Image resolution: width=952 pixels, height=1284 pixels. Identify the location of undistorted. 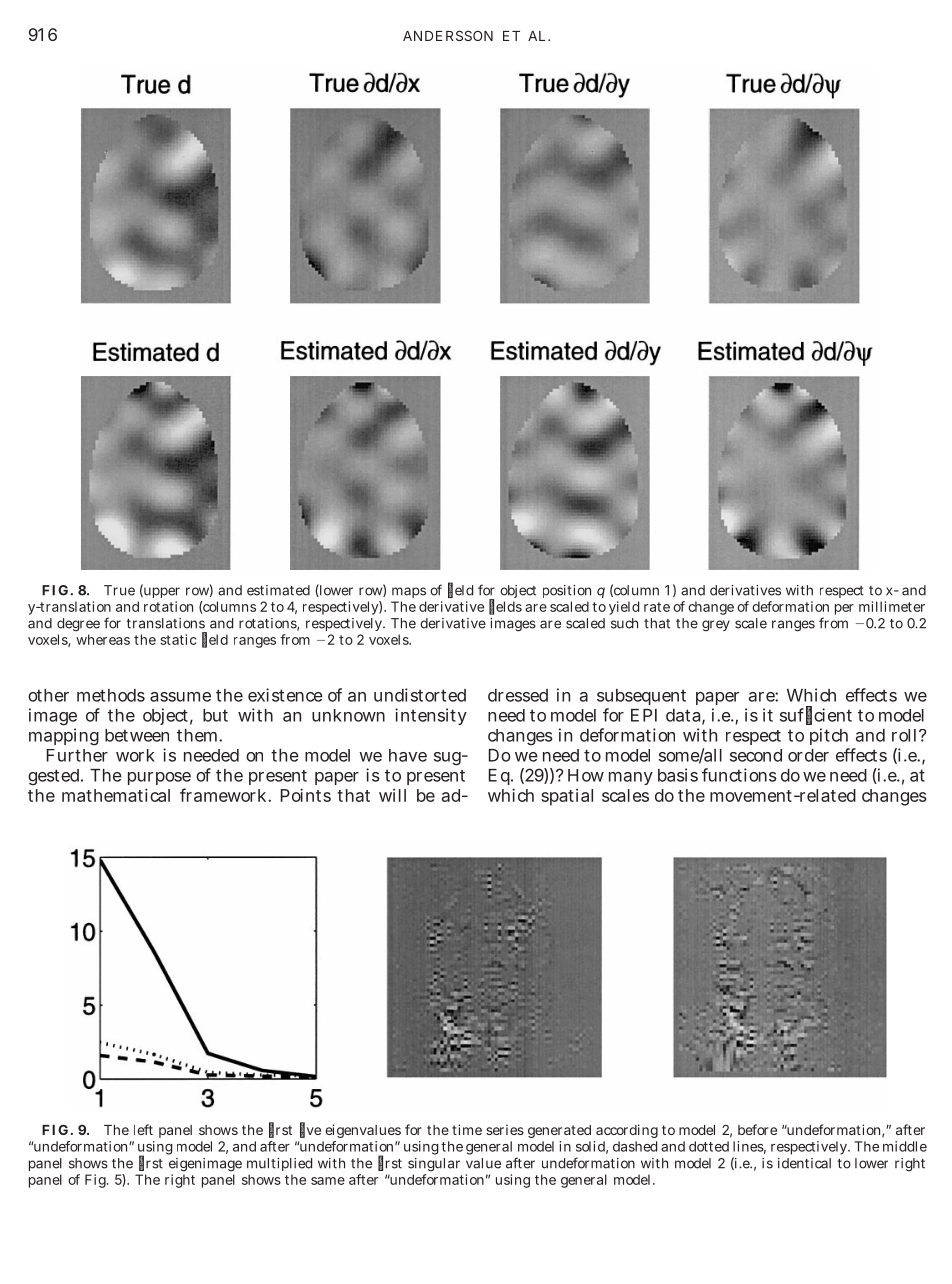
(420, 695).
